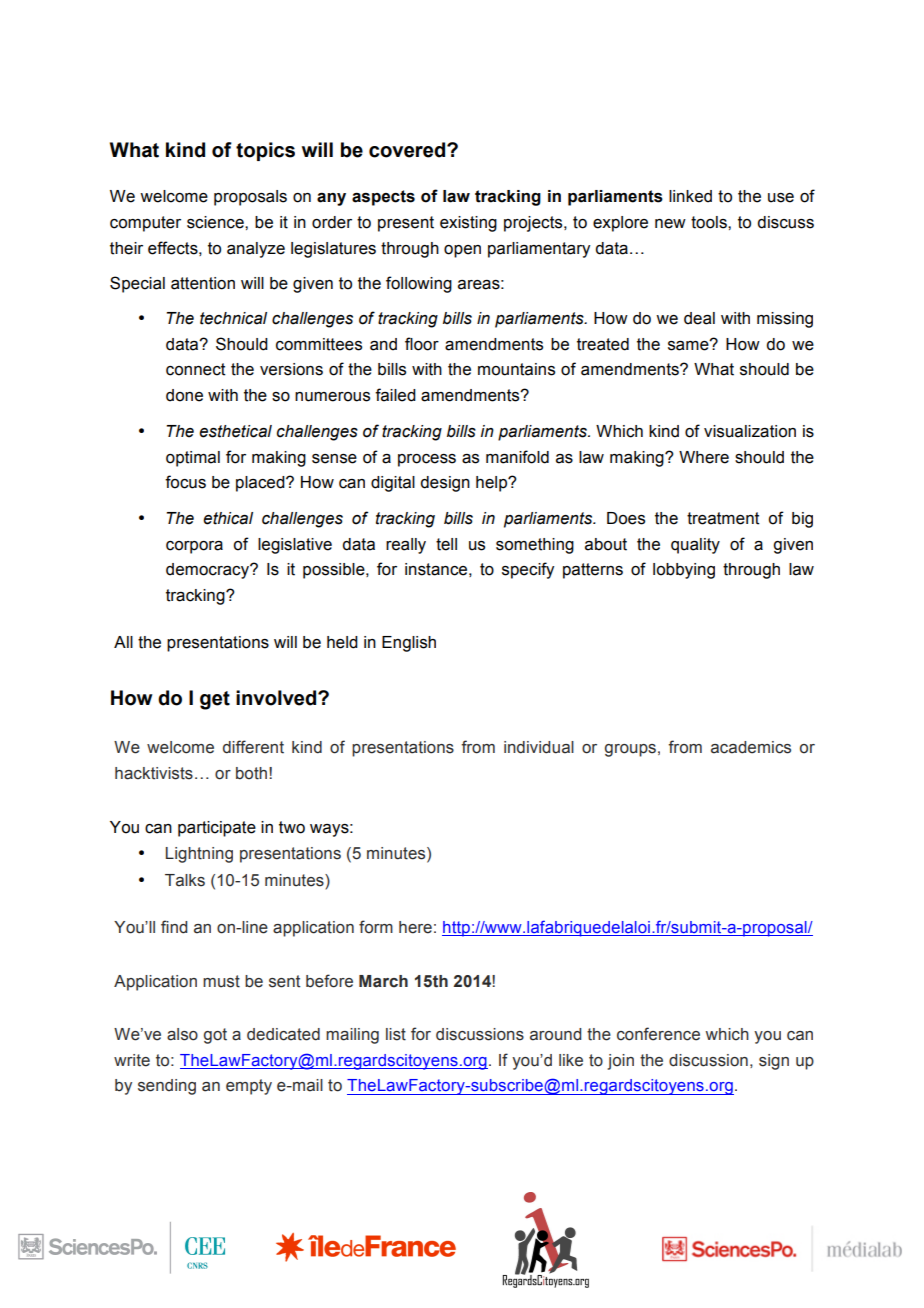 This screenshot has width=924, height=1308. I want to click on participate, so click(217, 829).
